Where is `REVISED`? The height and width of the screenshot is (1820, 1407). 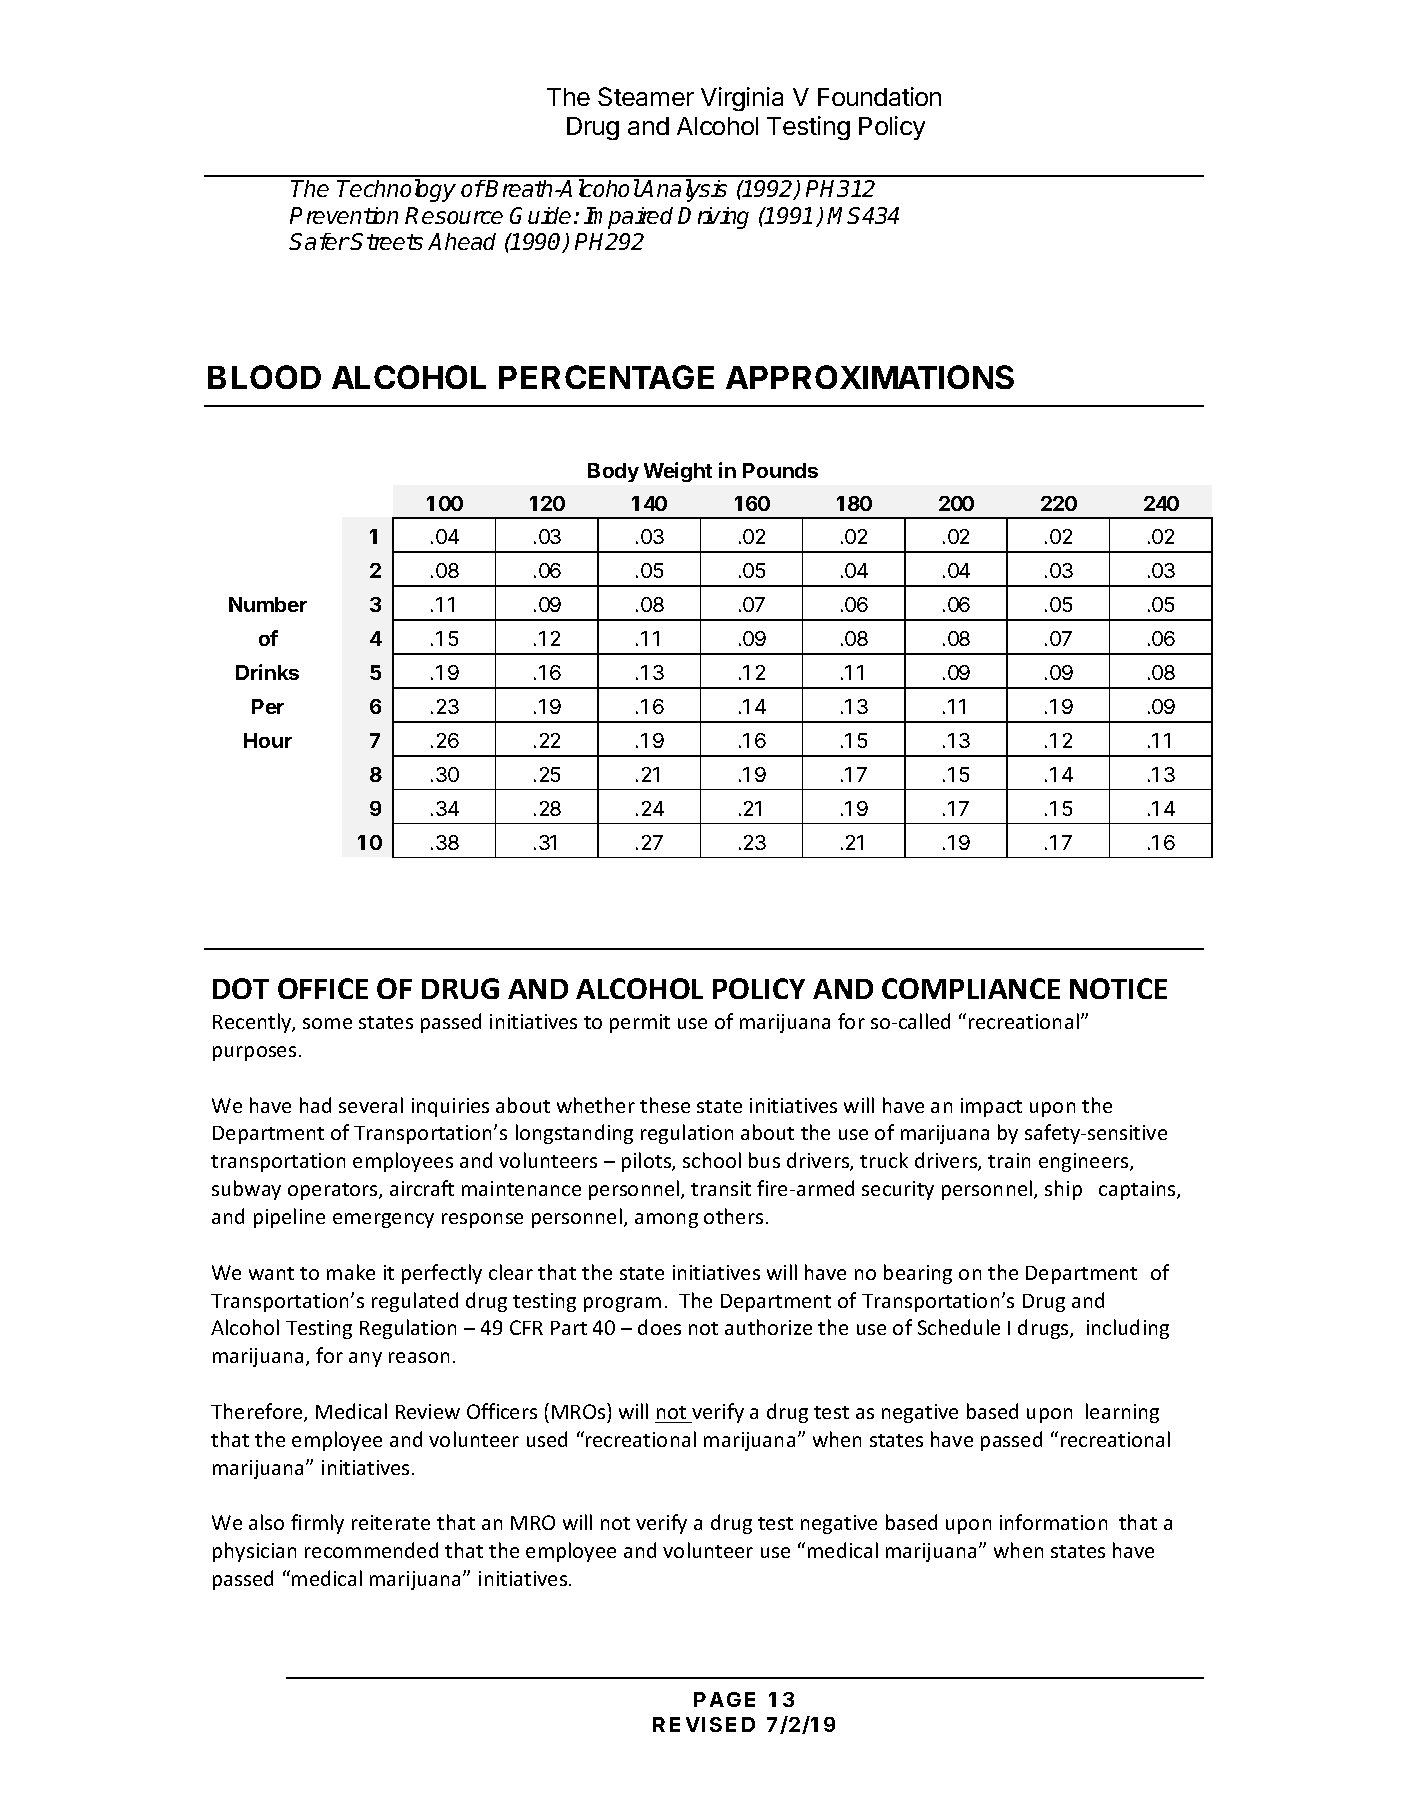 REVISED is located at coordinates (704, 1724).
